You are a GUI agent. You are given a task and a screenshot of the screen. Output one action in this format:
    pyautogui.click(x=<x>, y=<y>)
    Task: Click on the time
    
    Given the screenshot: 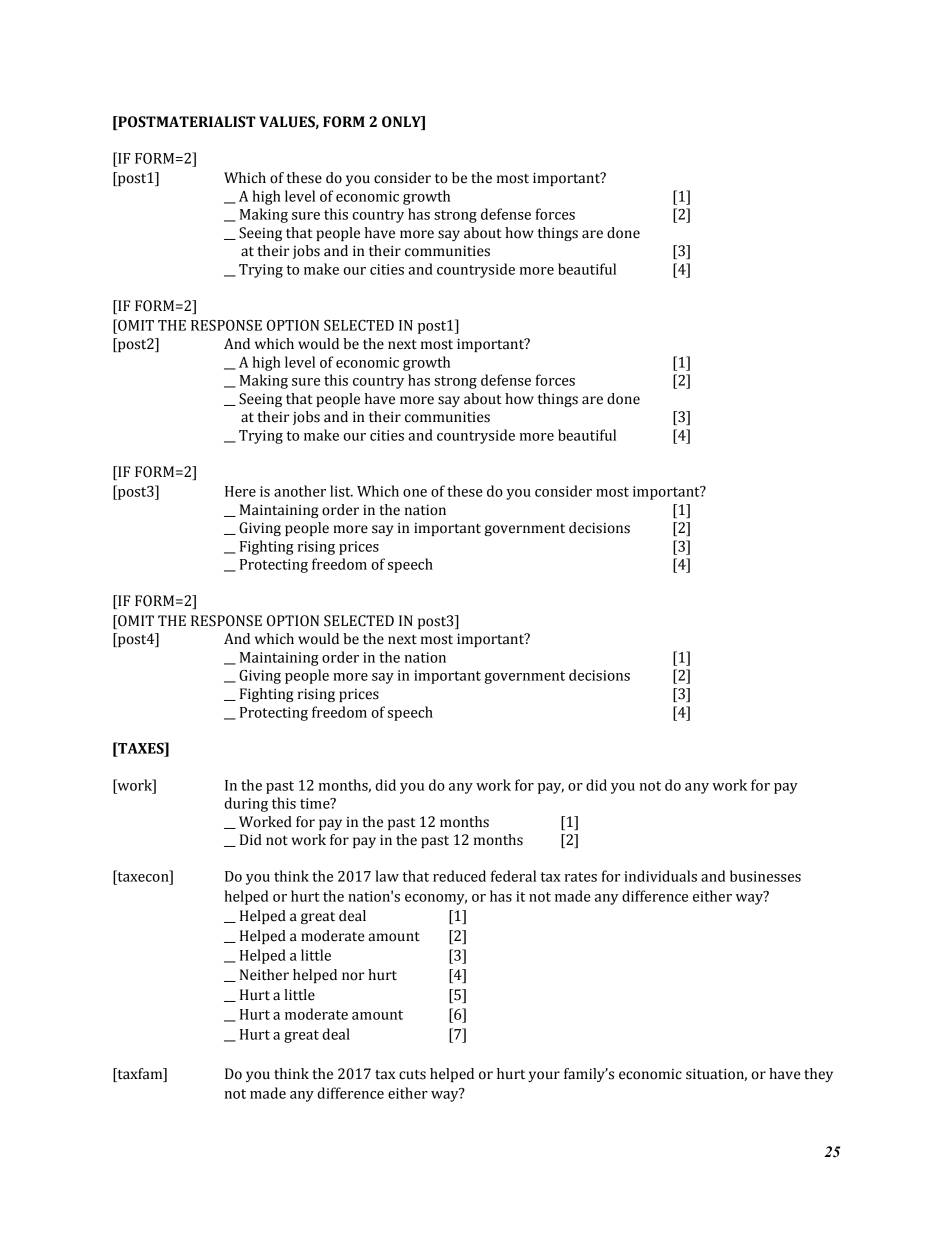 What is the action you would take?
    pyautogui.click(x=316, y=803)
